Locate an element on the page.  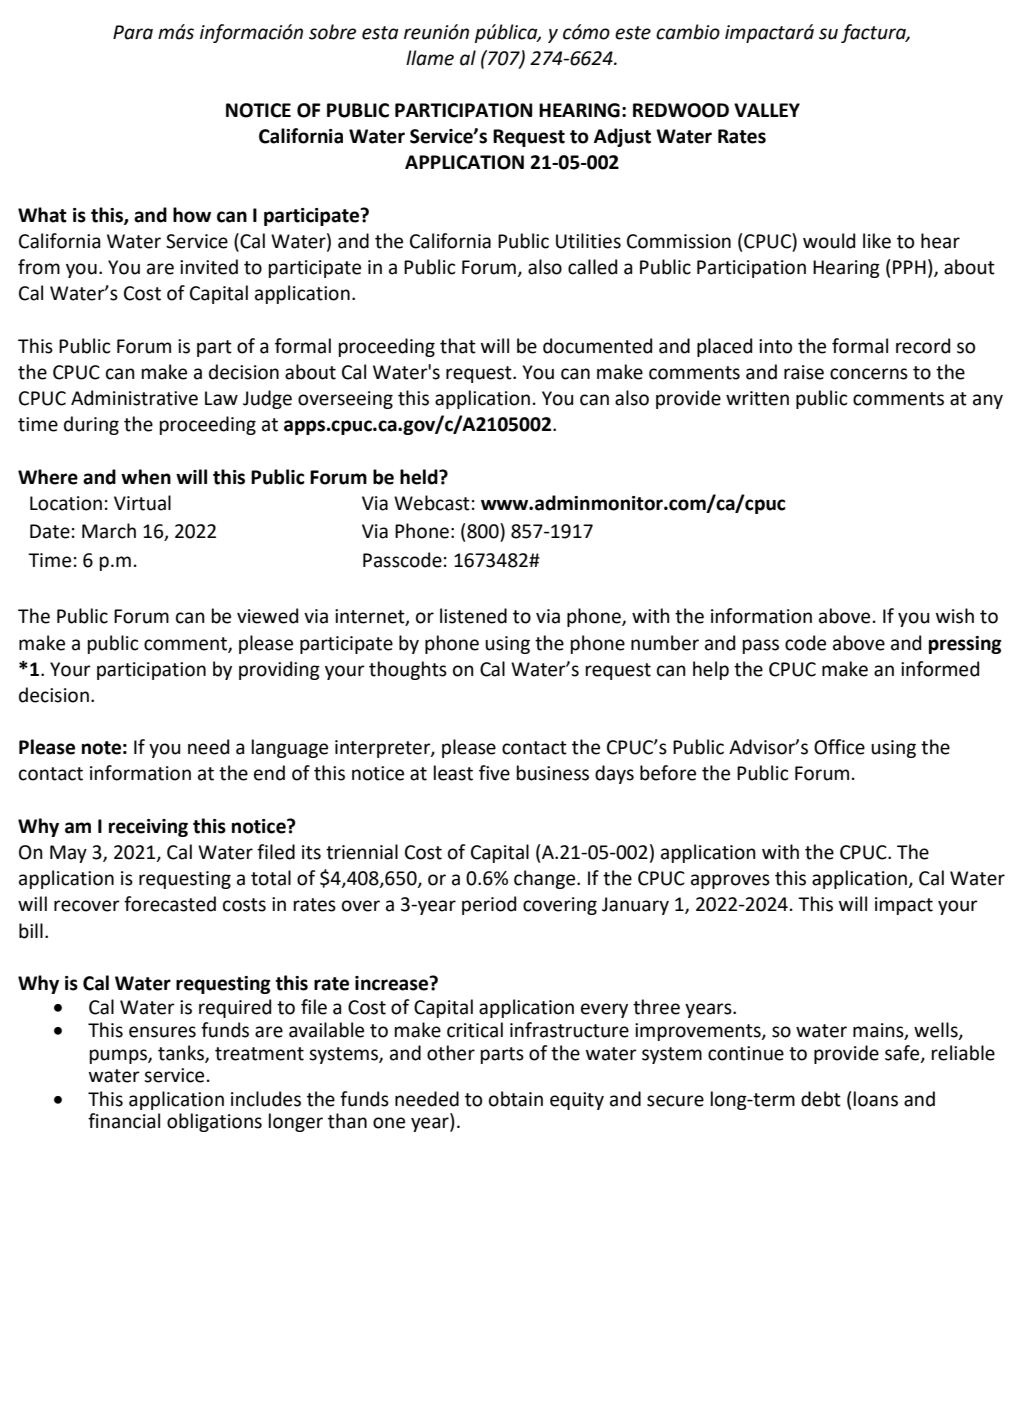
financial is located at coordinates (124, 1121).
